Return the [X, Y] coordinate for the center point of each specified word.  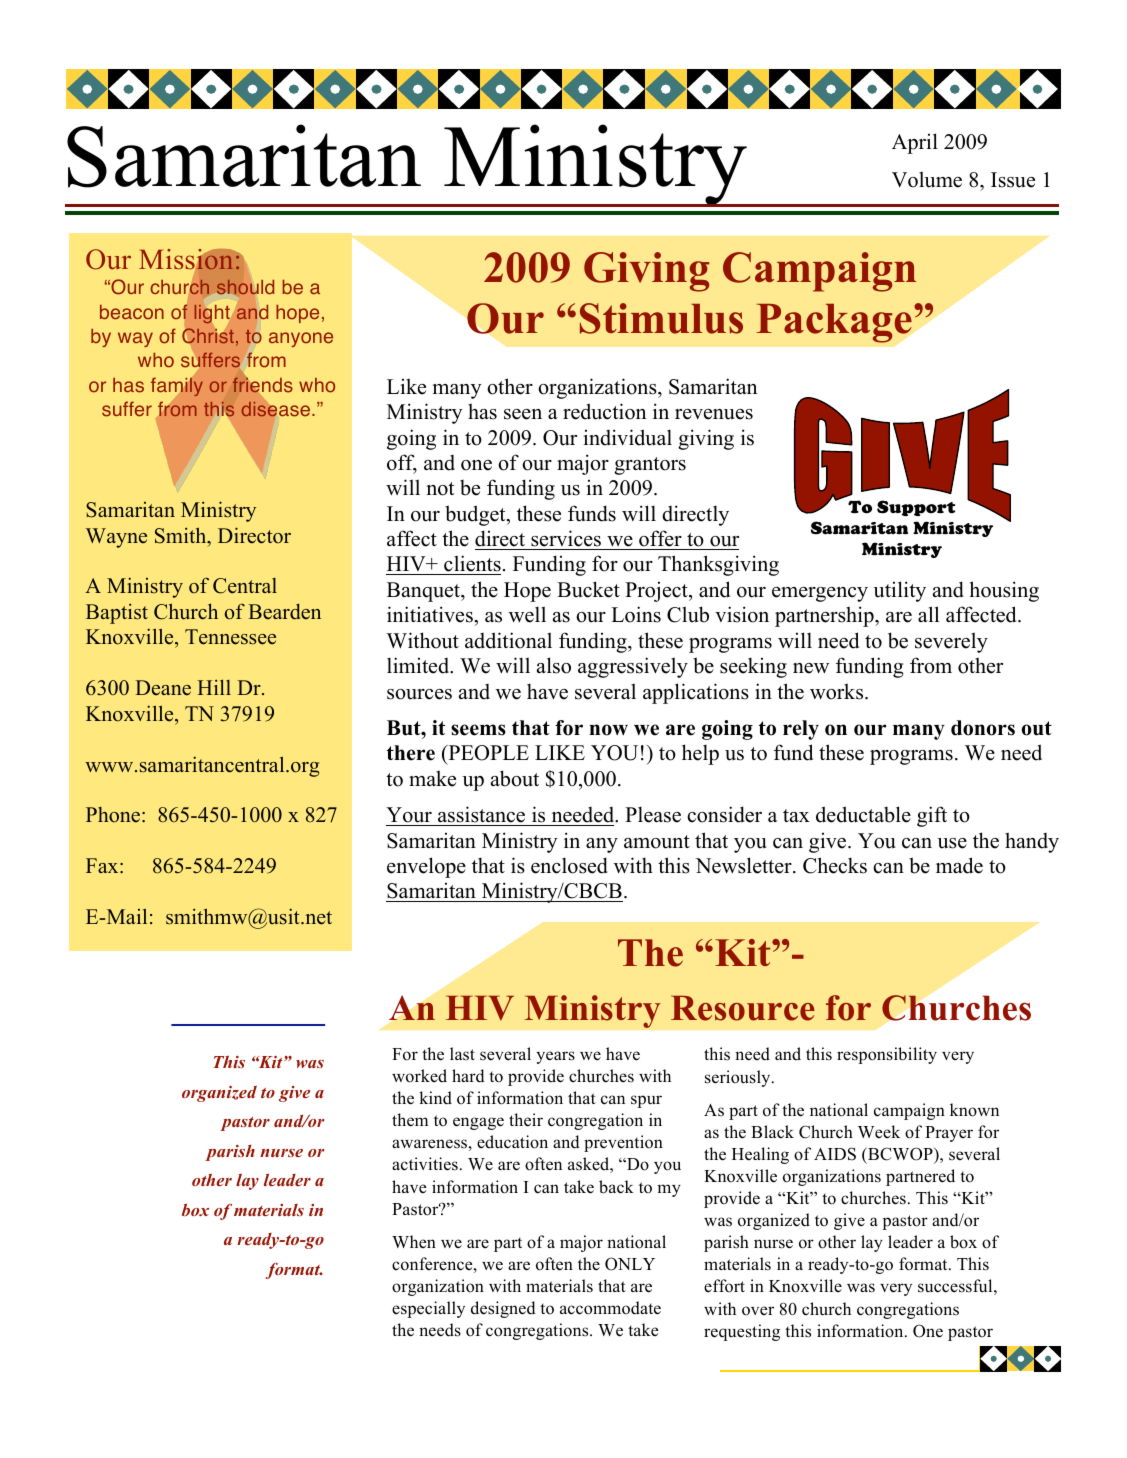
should [245, 287]
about [515, 778]
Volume [927, 179]
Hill [214, 687]
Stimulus [661, 318]
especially [428, 1309]
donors [983, 728]
